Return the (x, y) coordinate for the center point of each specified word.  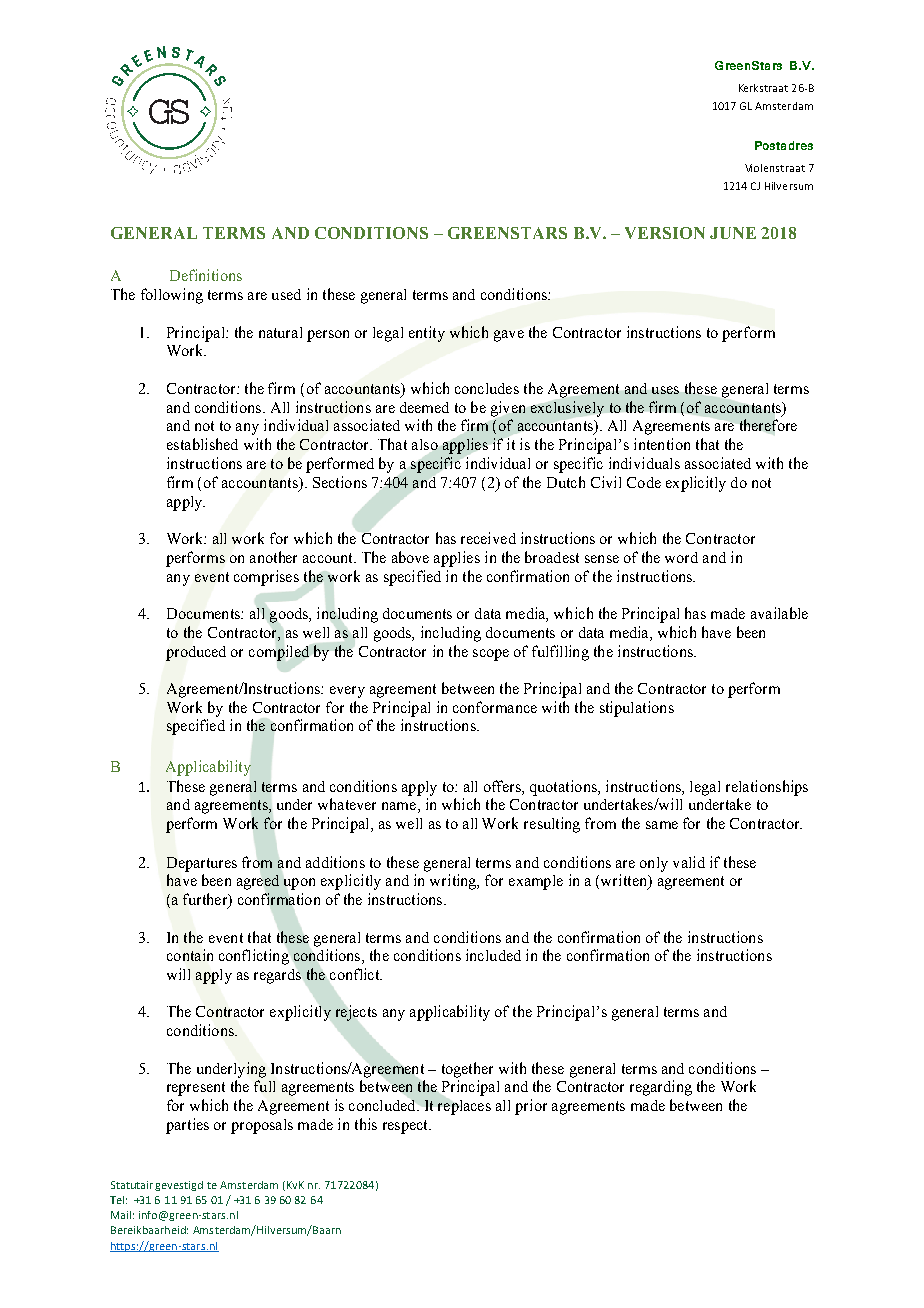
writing (454, 882)
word (681, 557)
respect (406, 1127)
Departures (202, 864)
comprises (266, 578)
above (410, 557)
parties (187, 1126)
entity (427, 334)
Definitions (206, 275)
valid (689, 862)
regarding (661, 1088)
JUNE (733, 233)
